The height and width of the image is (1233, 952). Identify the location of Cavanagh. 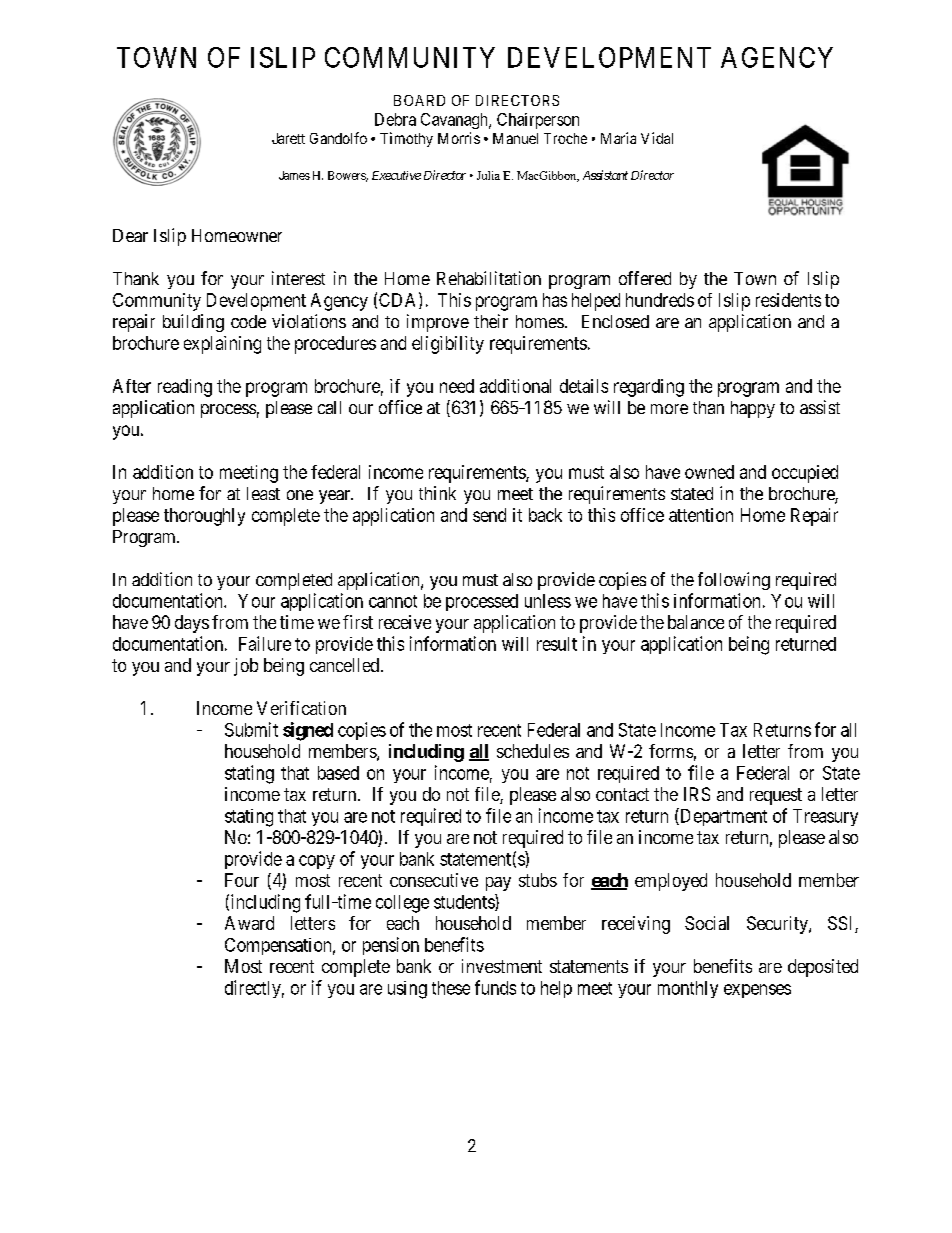
(455, 121).
